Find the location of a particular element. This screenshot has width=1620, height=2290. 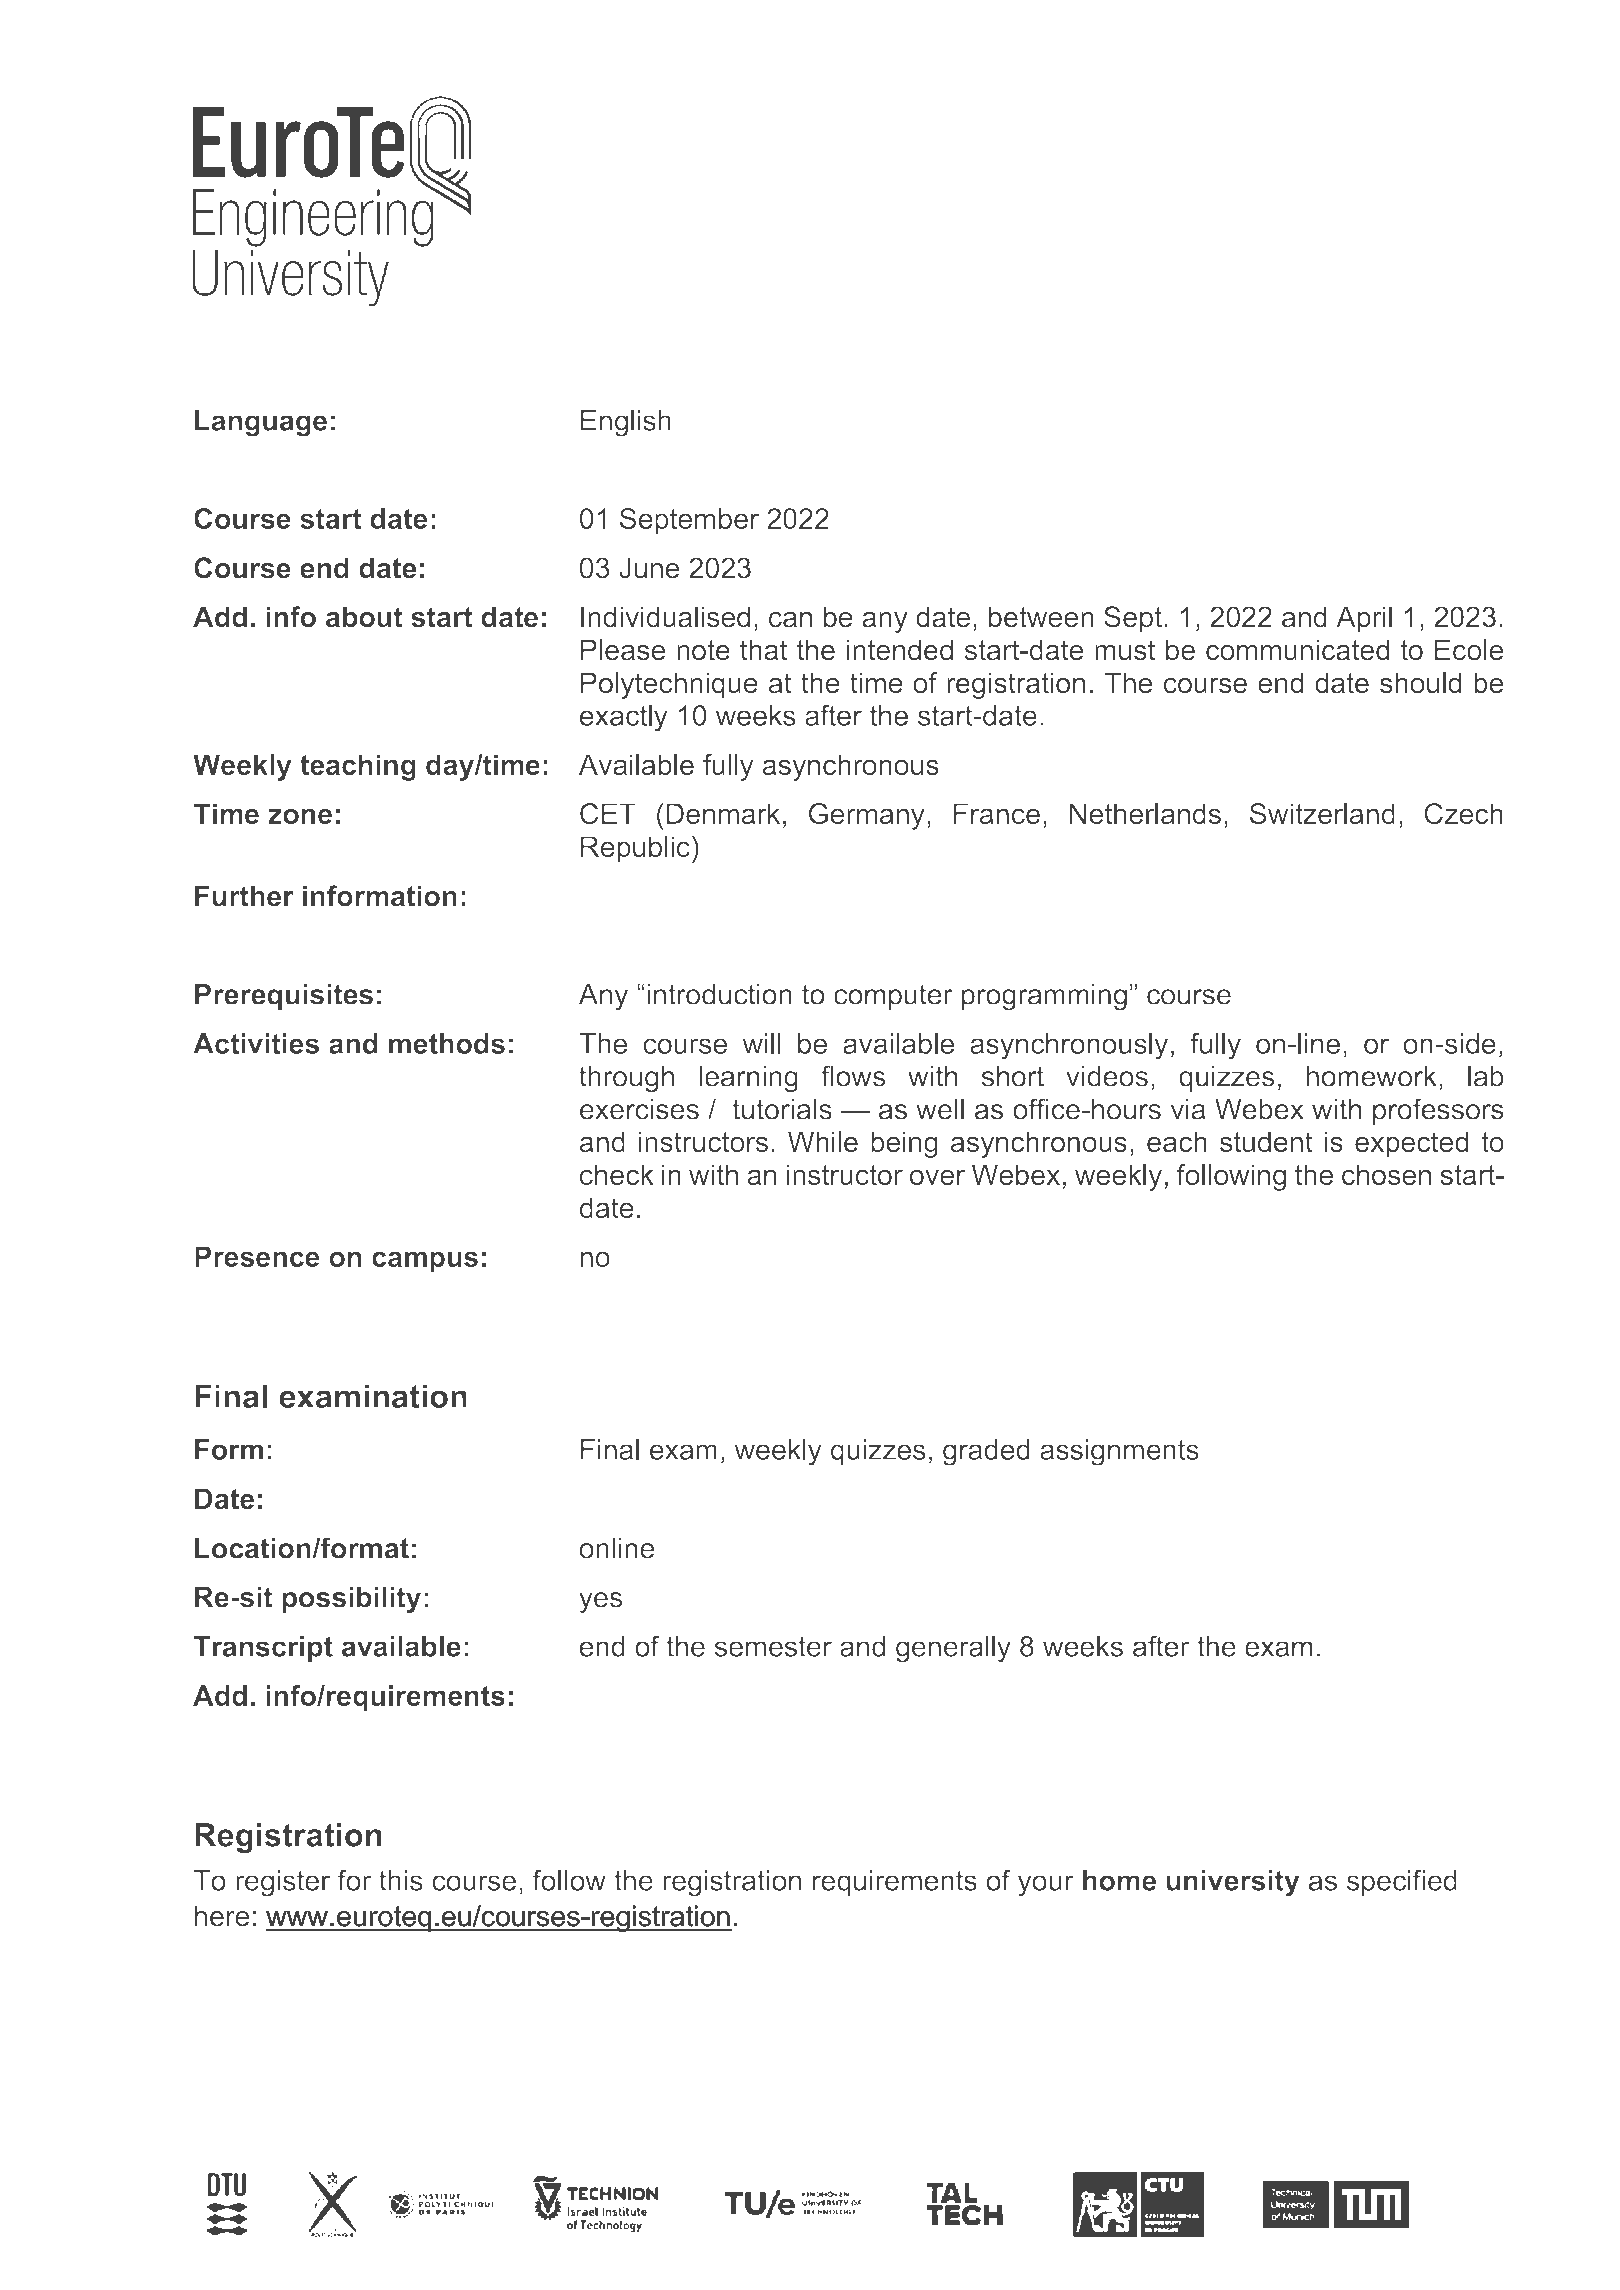

specified is located at coordinates (1402, 1882).
